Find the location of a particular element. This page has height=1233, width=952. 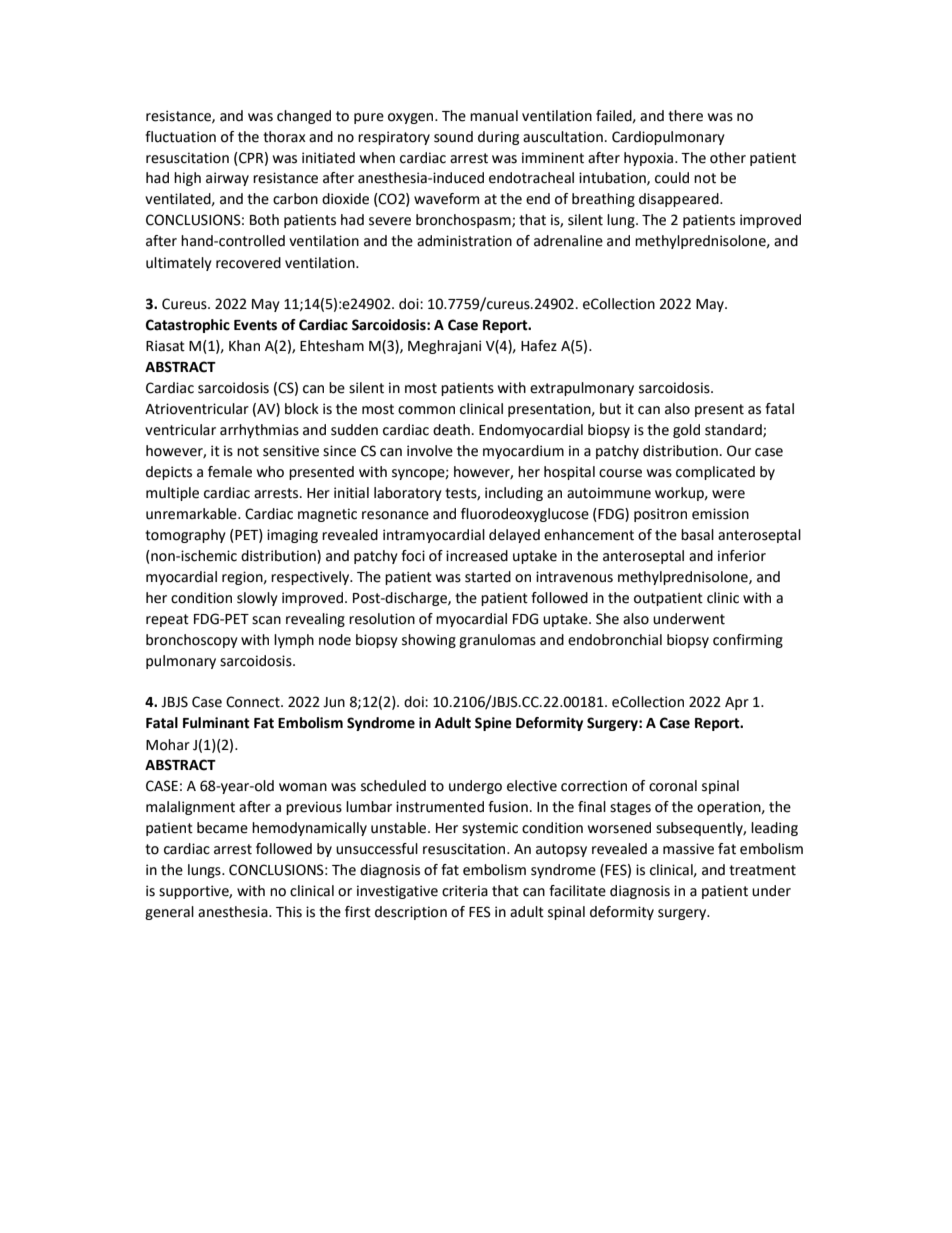

criteria is located at coordinates (465, 891).
